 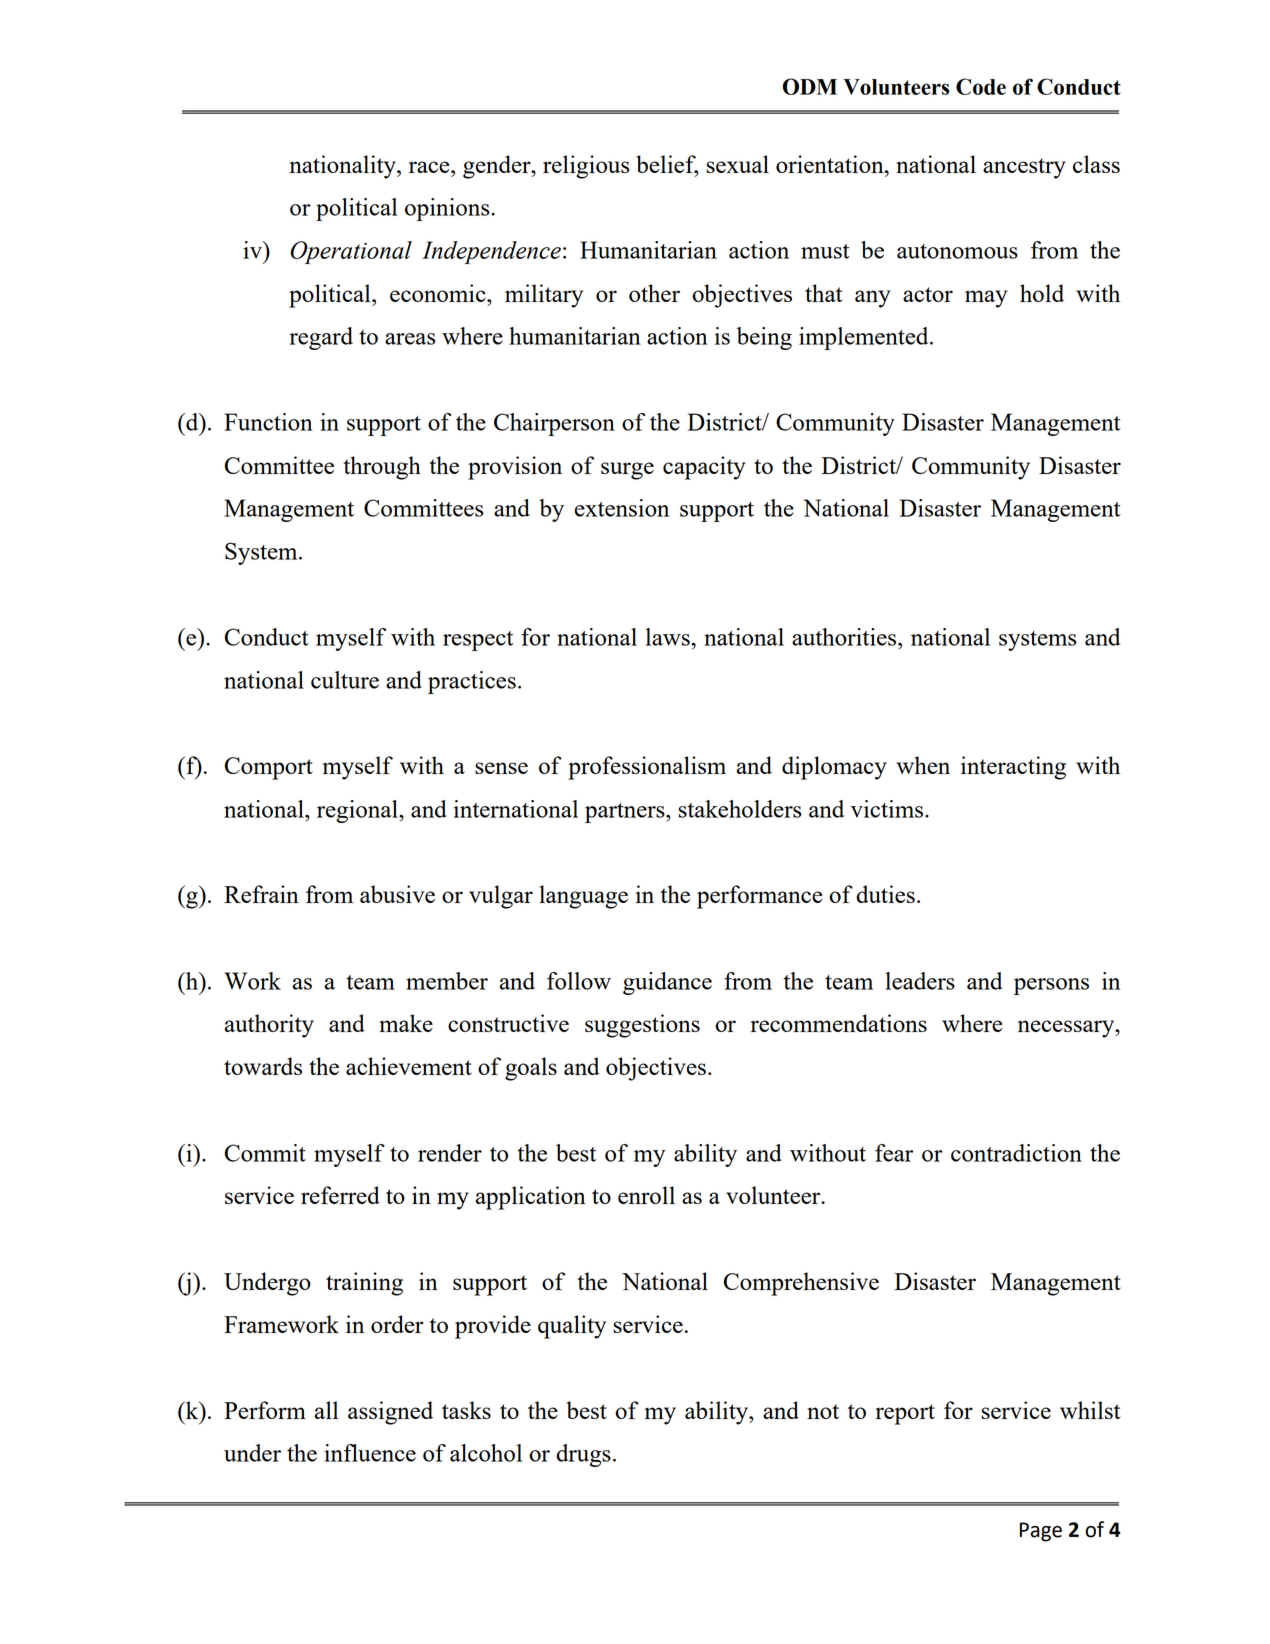 I want to click on through, so click(x=382, y=468).
